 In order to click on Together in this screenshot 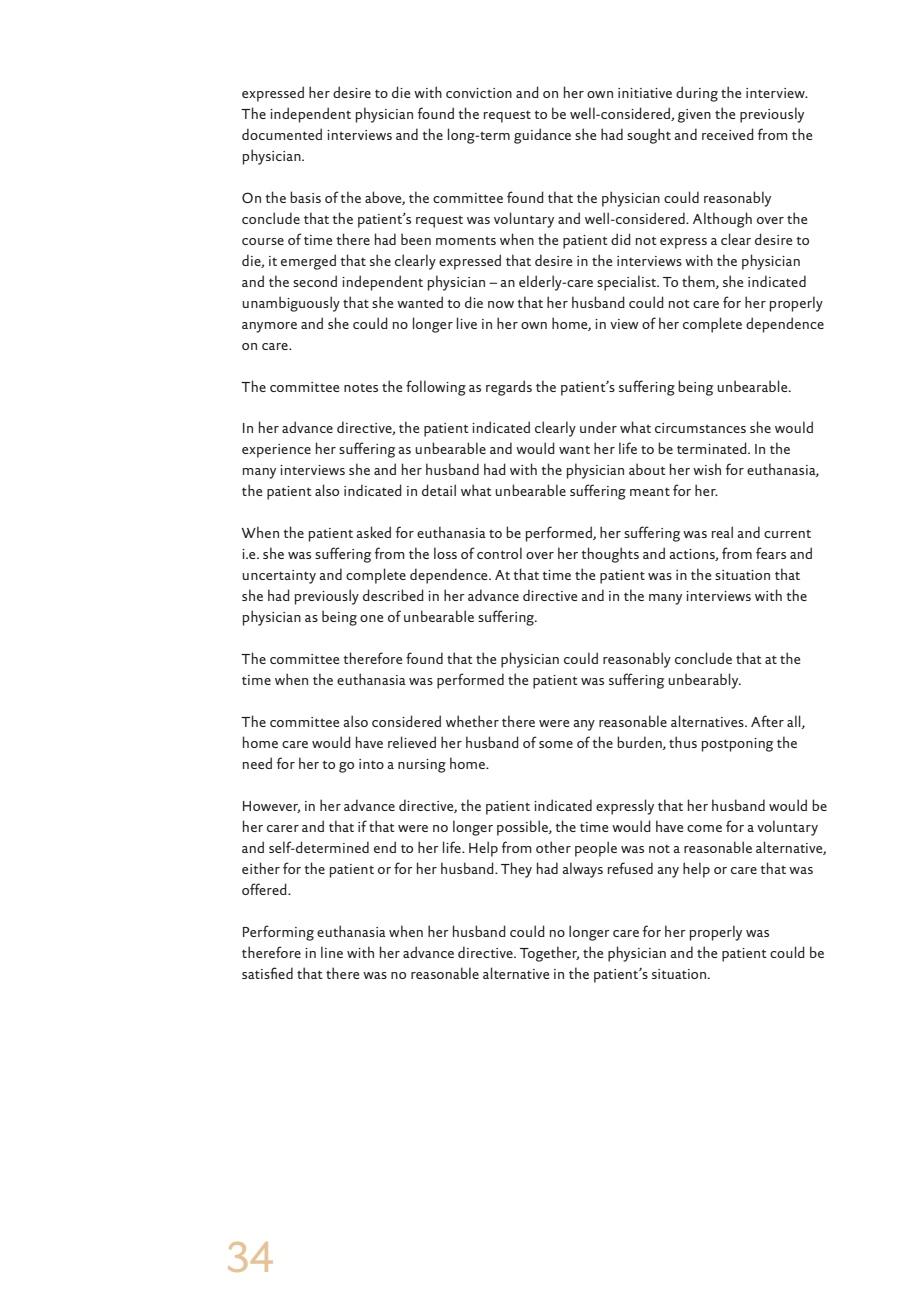, I will do `click(549, 954)`.
